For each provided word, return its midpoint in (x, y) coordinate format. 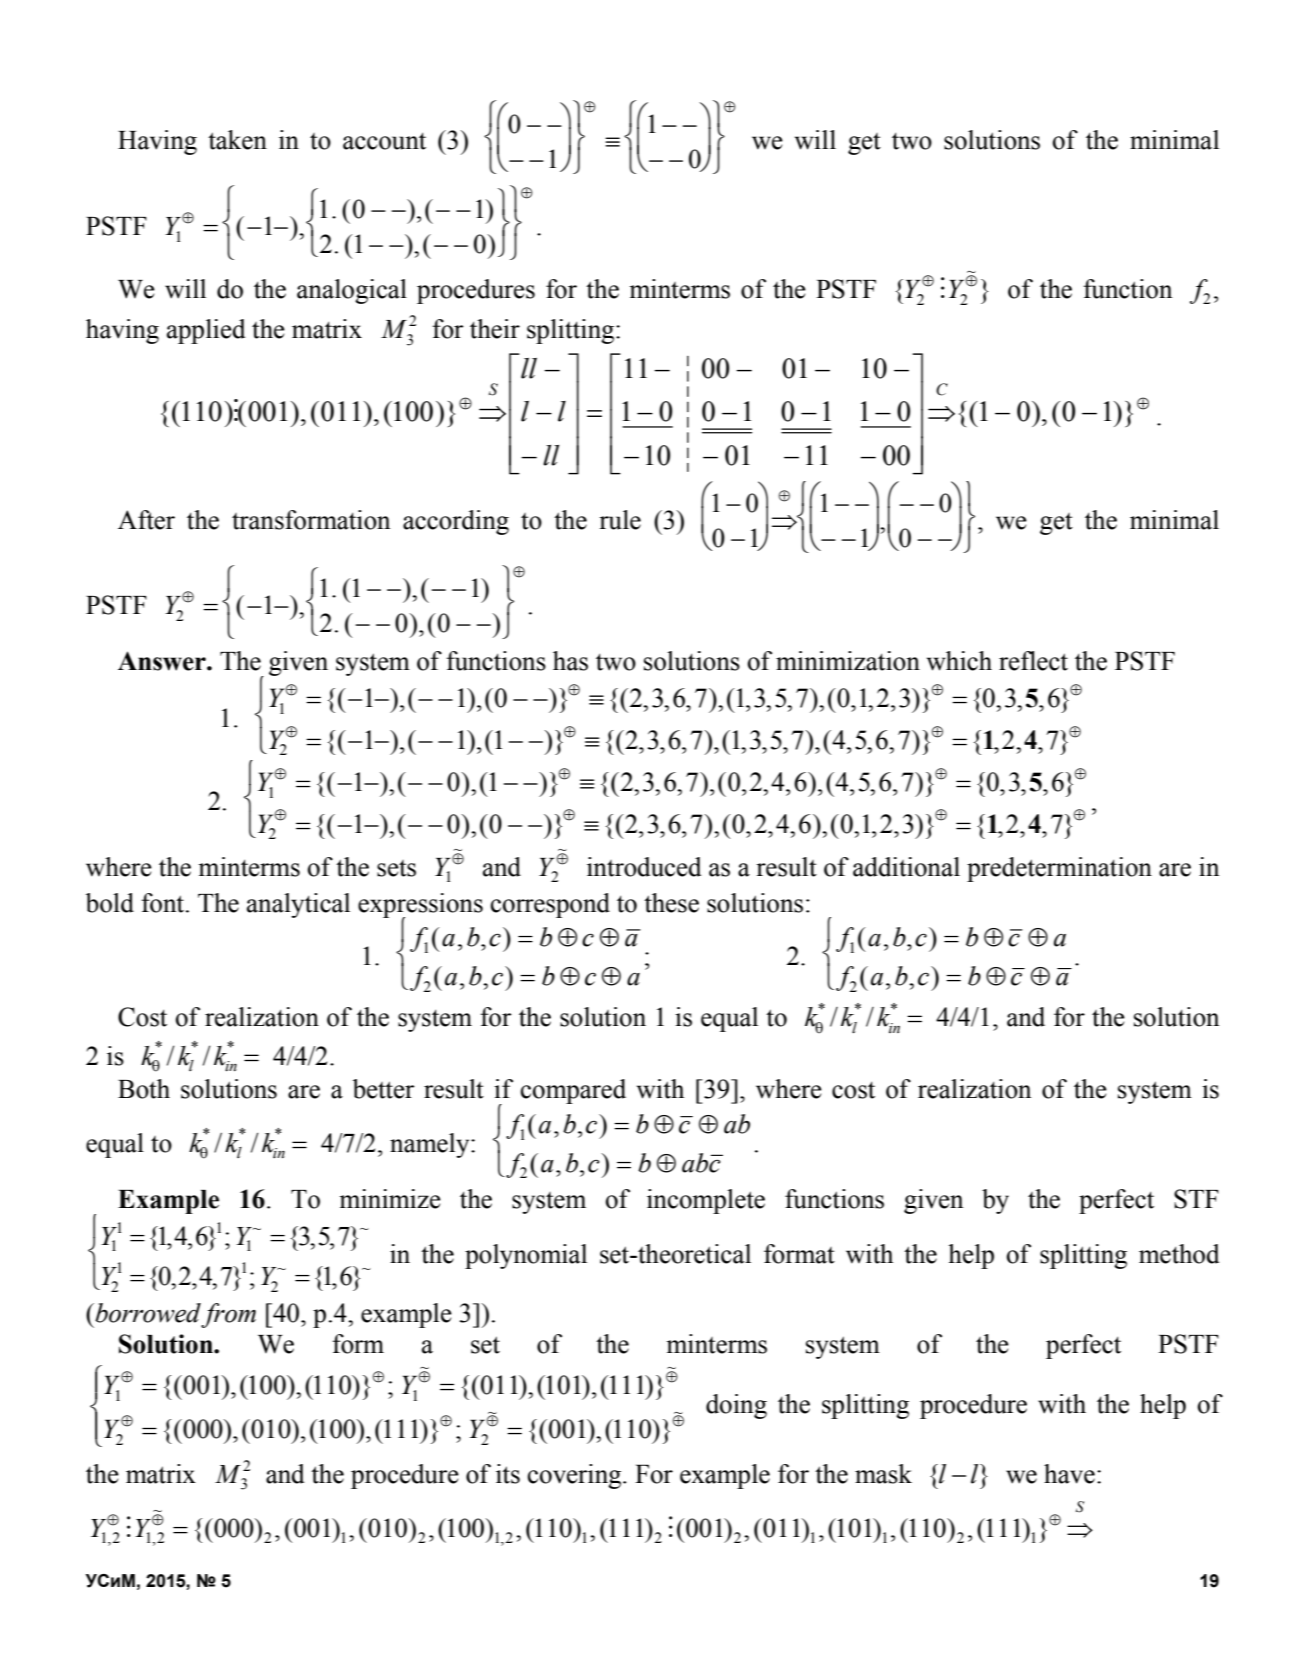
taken (237, 140)
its (508, 1474)
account (384, 141)
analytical (298, 905)
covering (576, 1476)
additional (906, 867)
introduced (644, 867)
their (495, 329)
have (1069, 1474)
